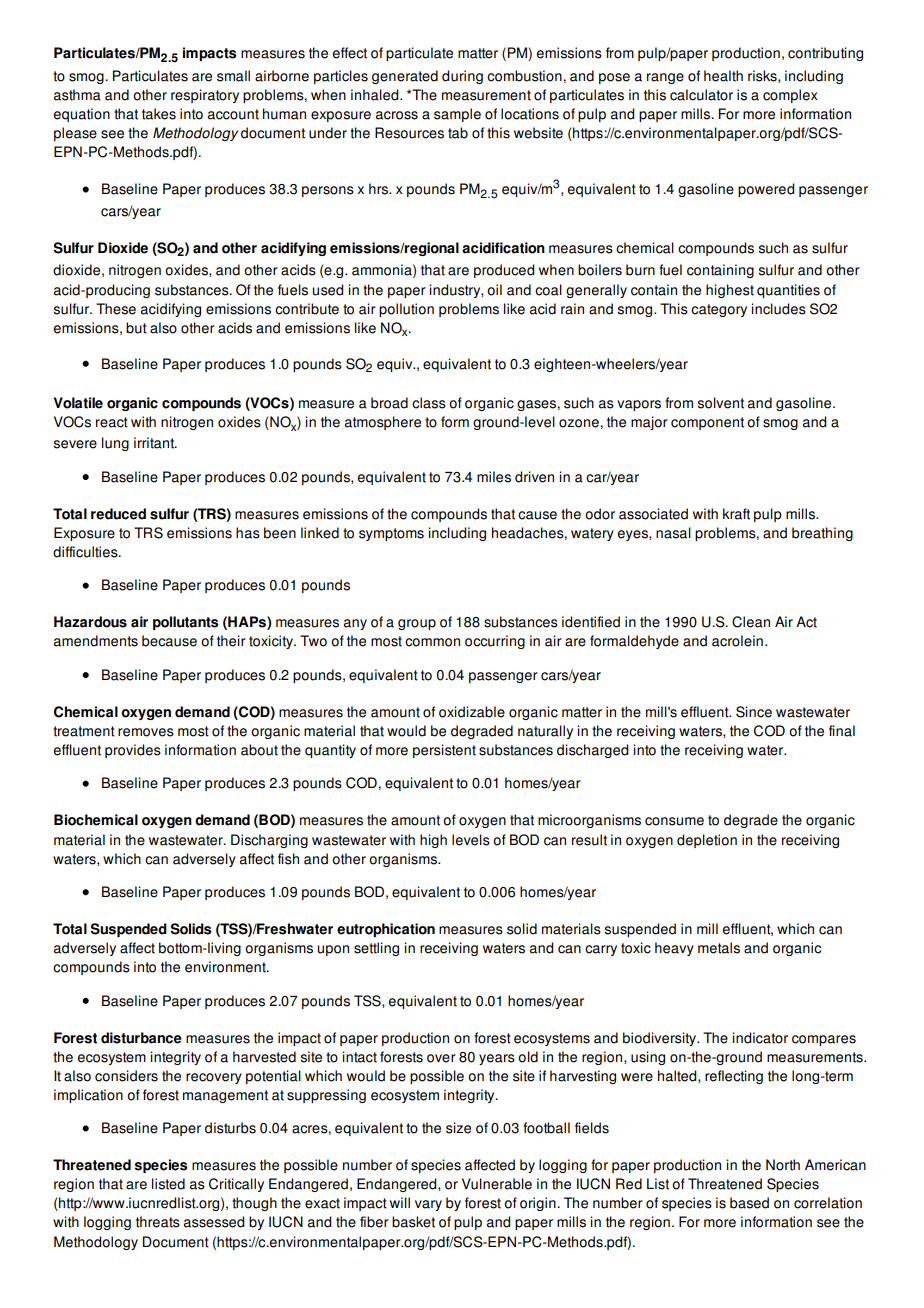  Describe the element at coordinates (155, 443) in the document. I see `irritant` at that location.
